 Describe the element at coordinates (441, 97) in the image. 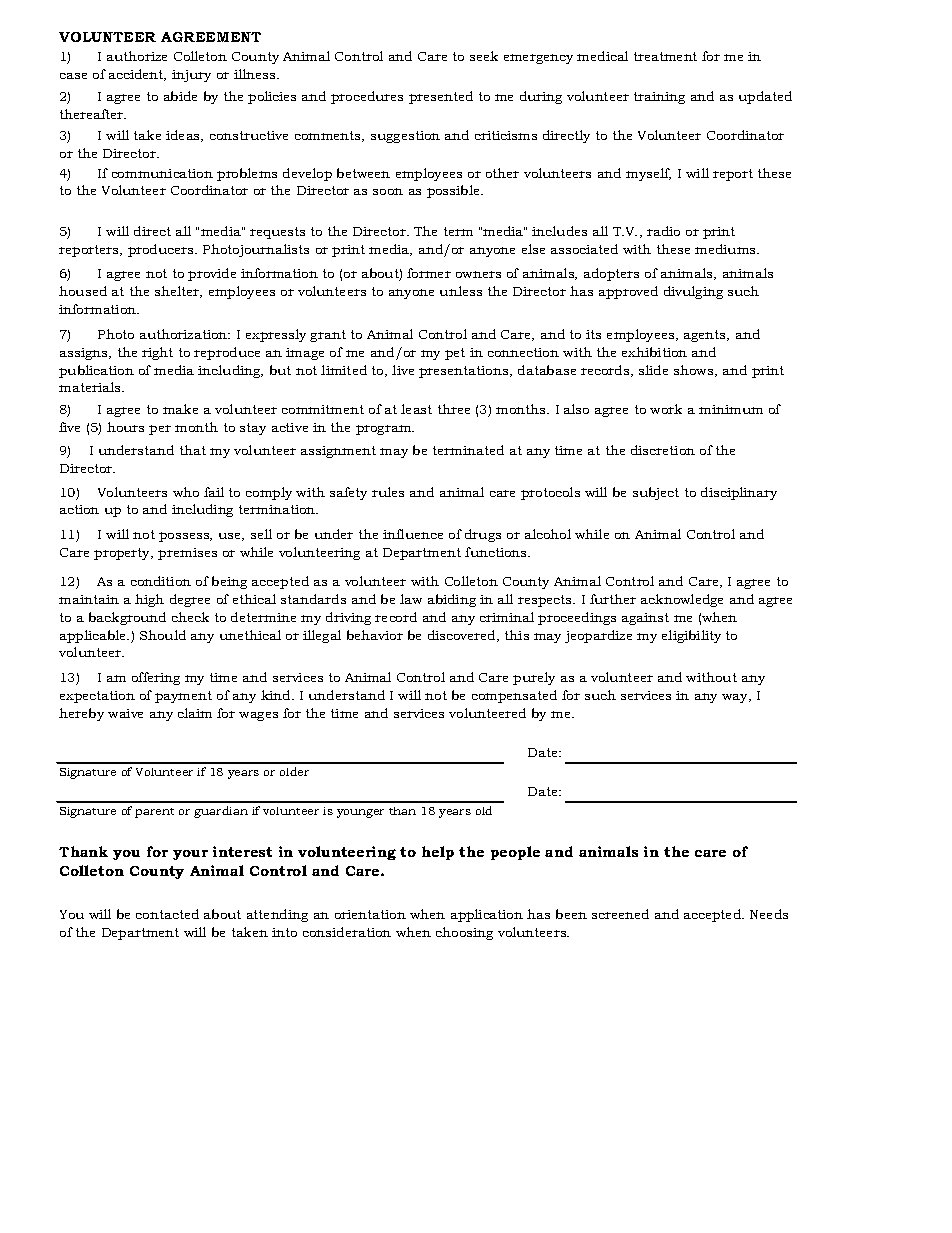

I see `presented` at that location.
